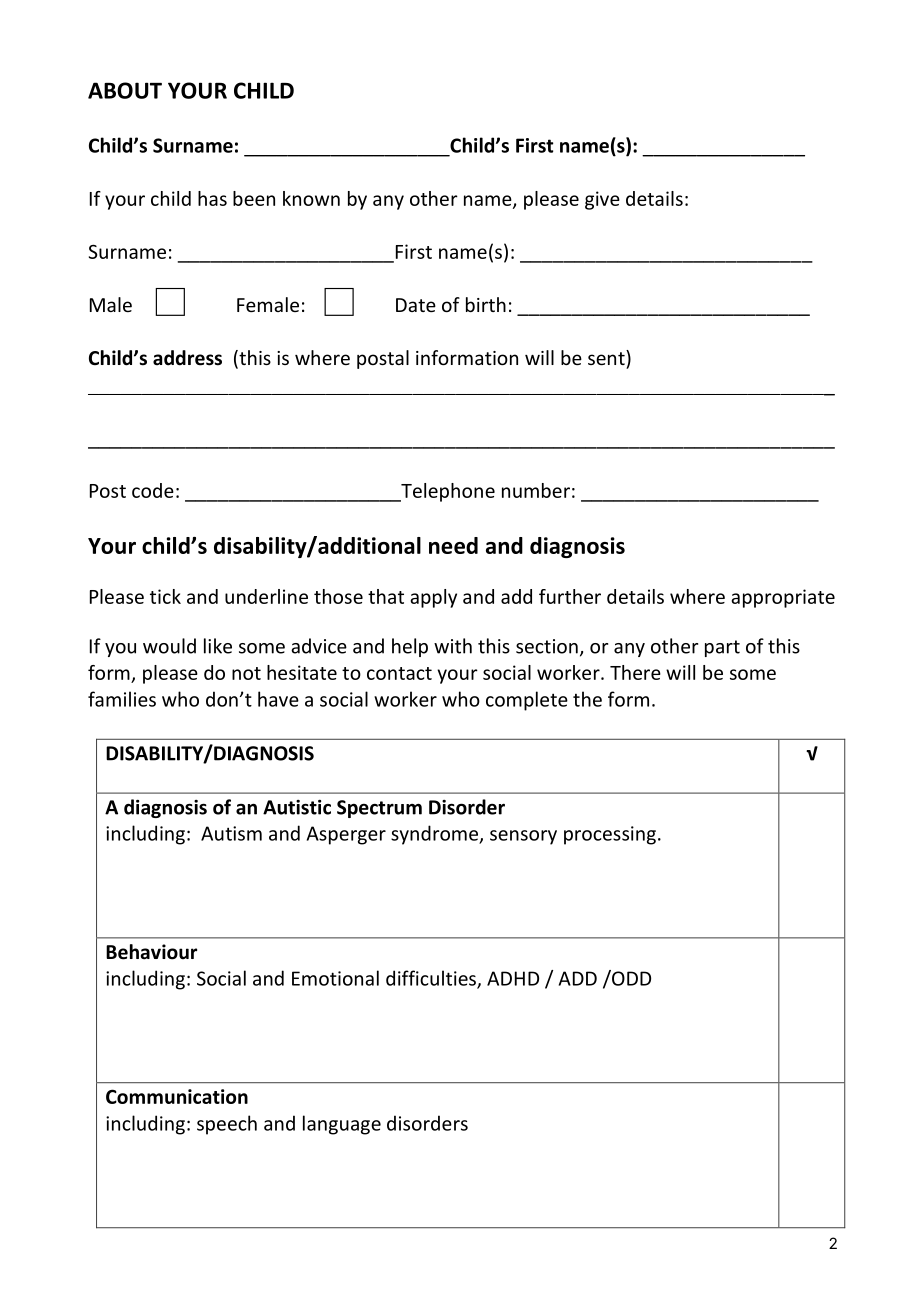 The width and height of the screenshot is (924, 1308). I want to click on code, so click(153, 490).
